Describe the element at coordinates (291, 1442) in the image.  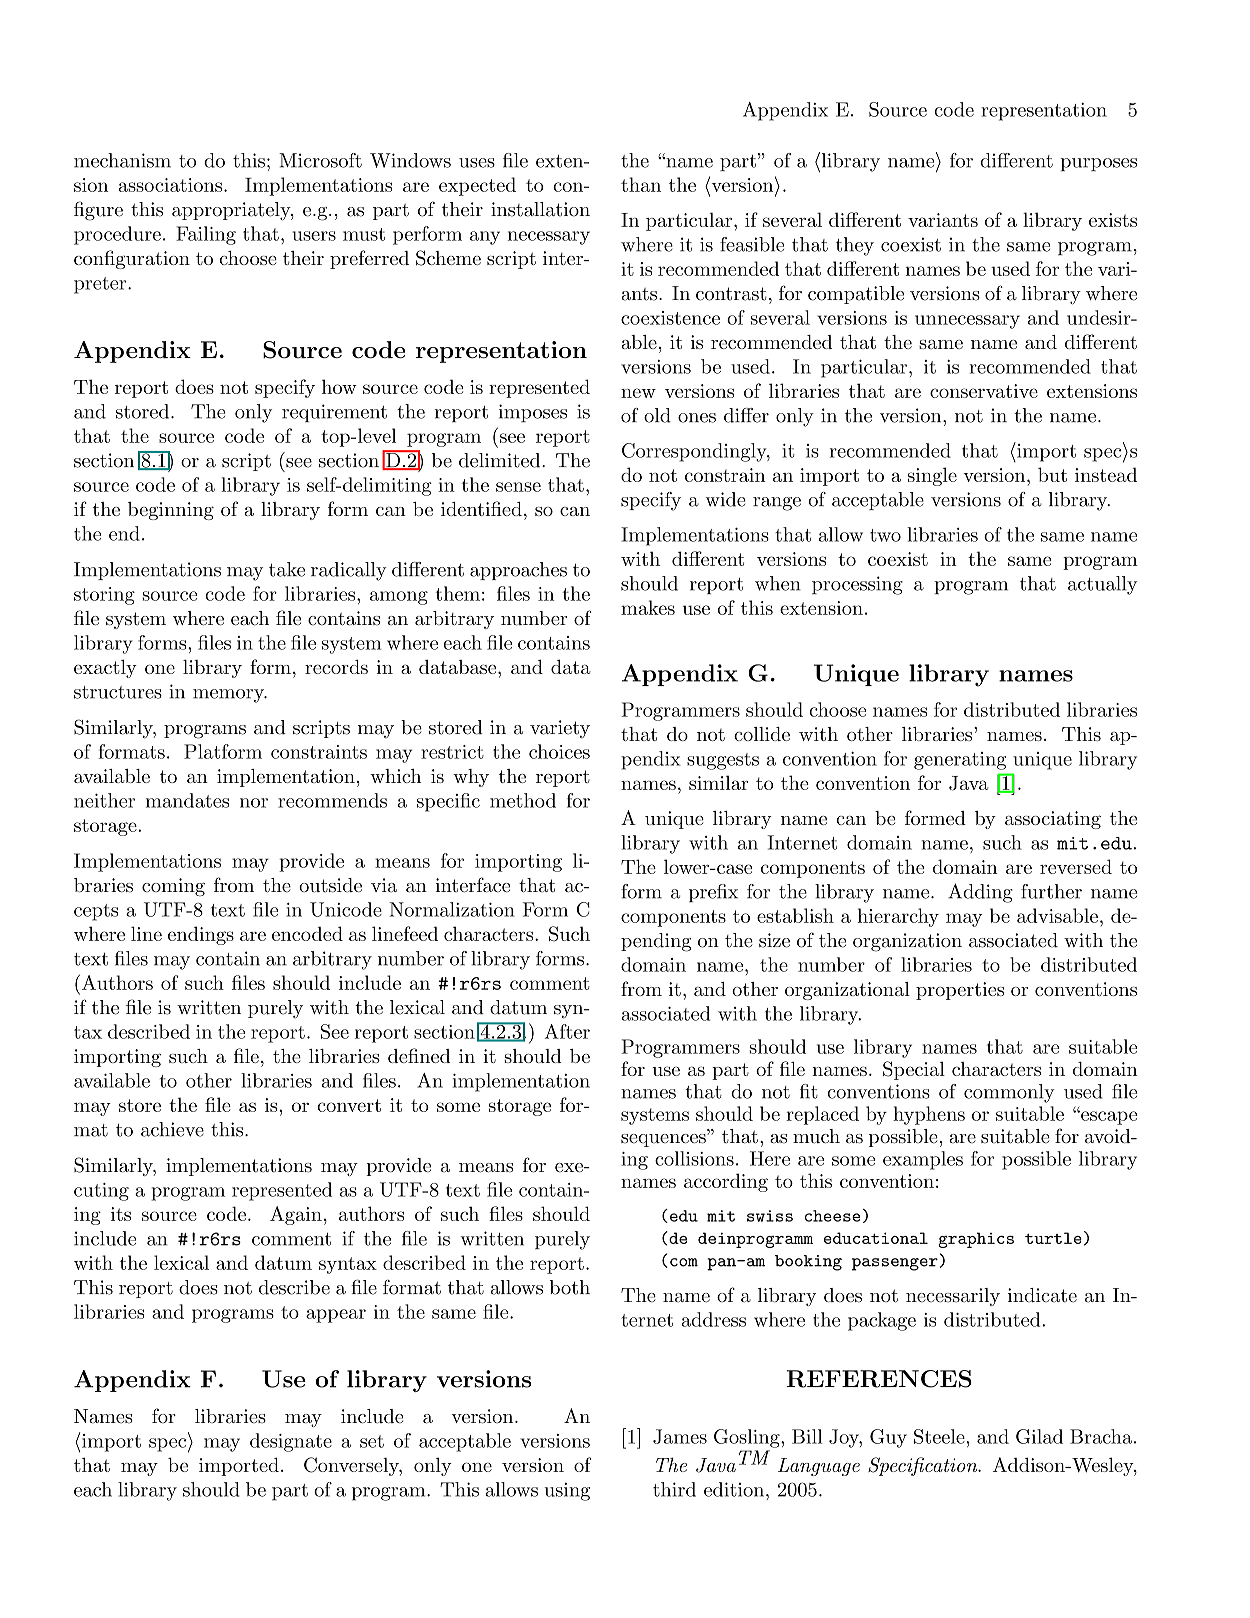
I see `designate` at that location.
